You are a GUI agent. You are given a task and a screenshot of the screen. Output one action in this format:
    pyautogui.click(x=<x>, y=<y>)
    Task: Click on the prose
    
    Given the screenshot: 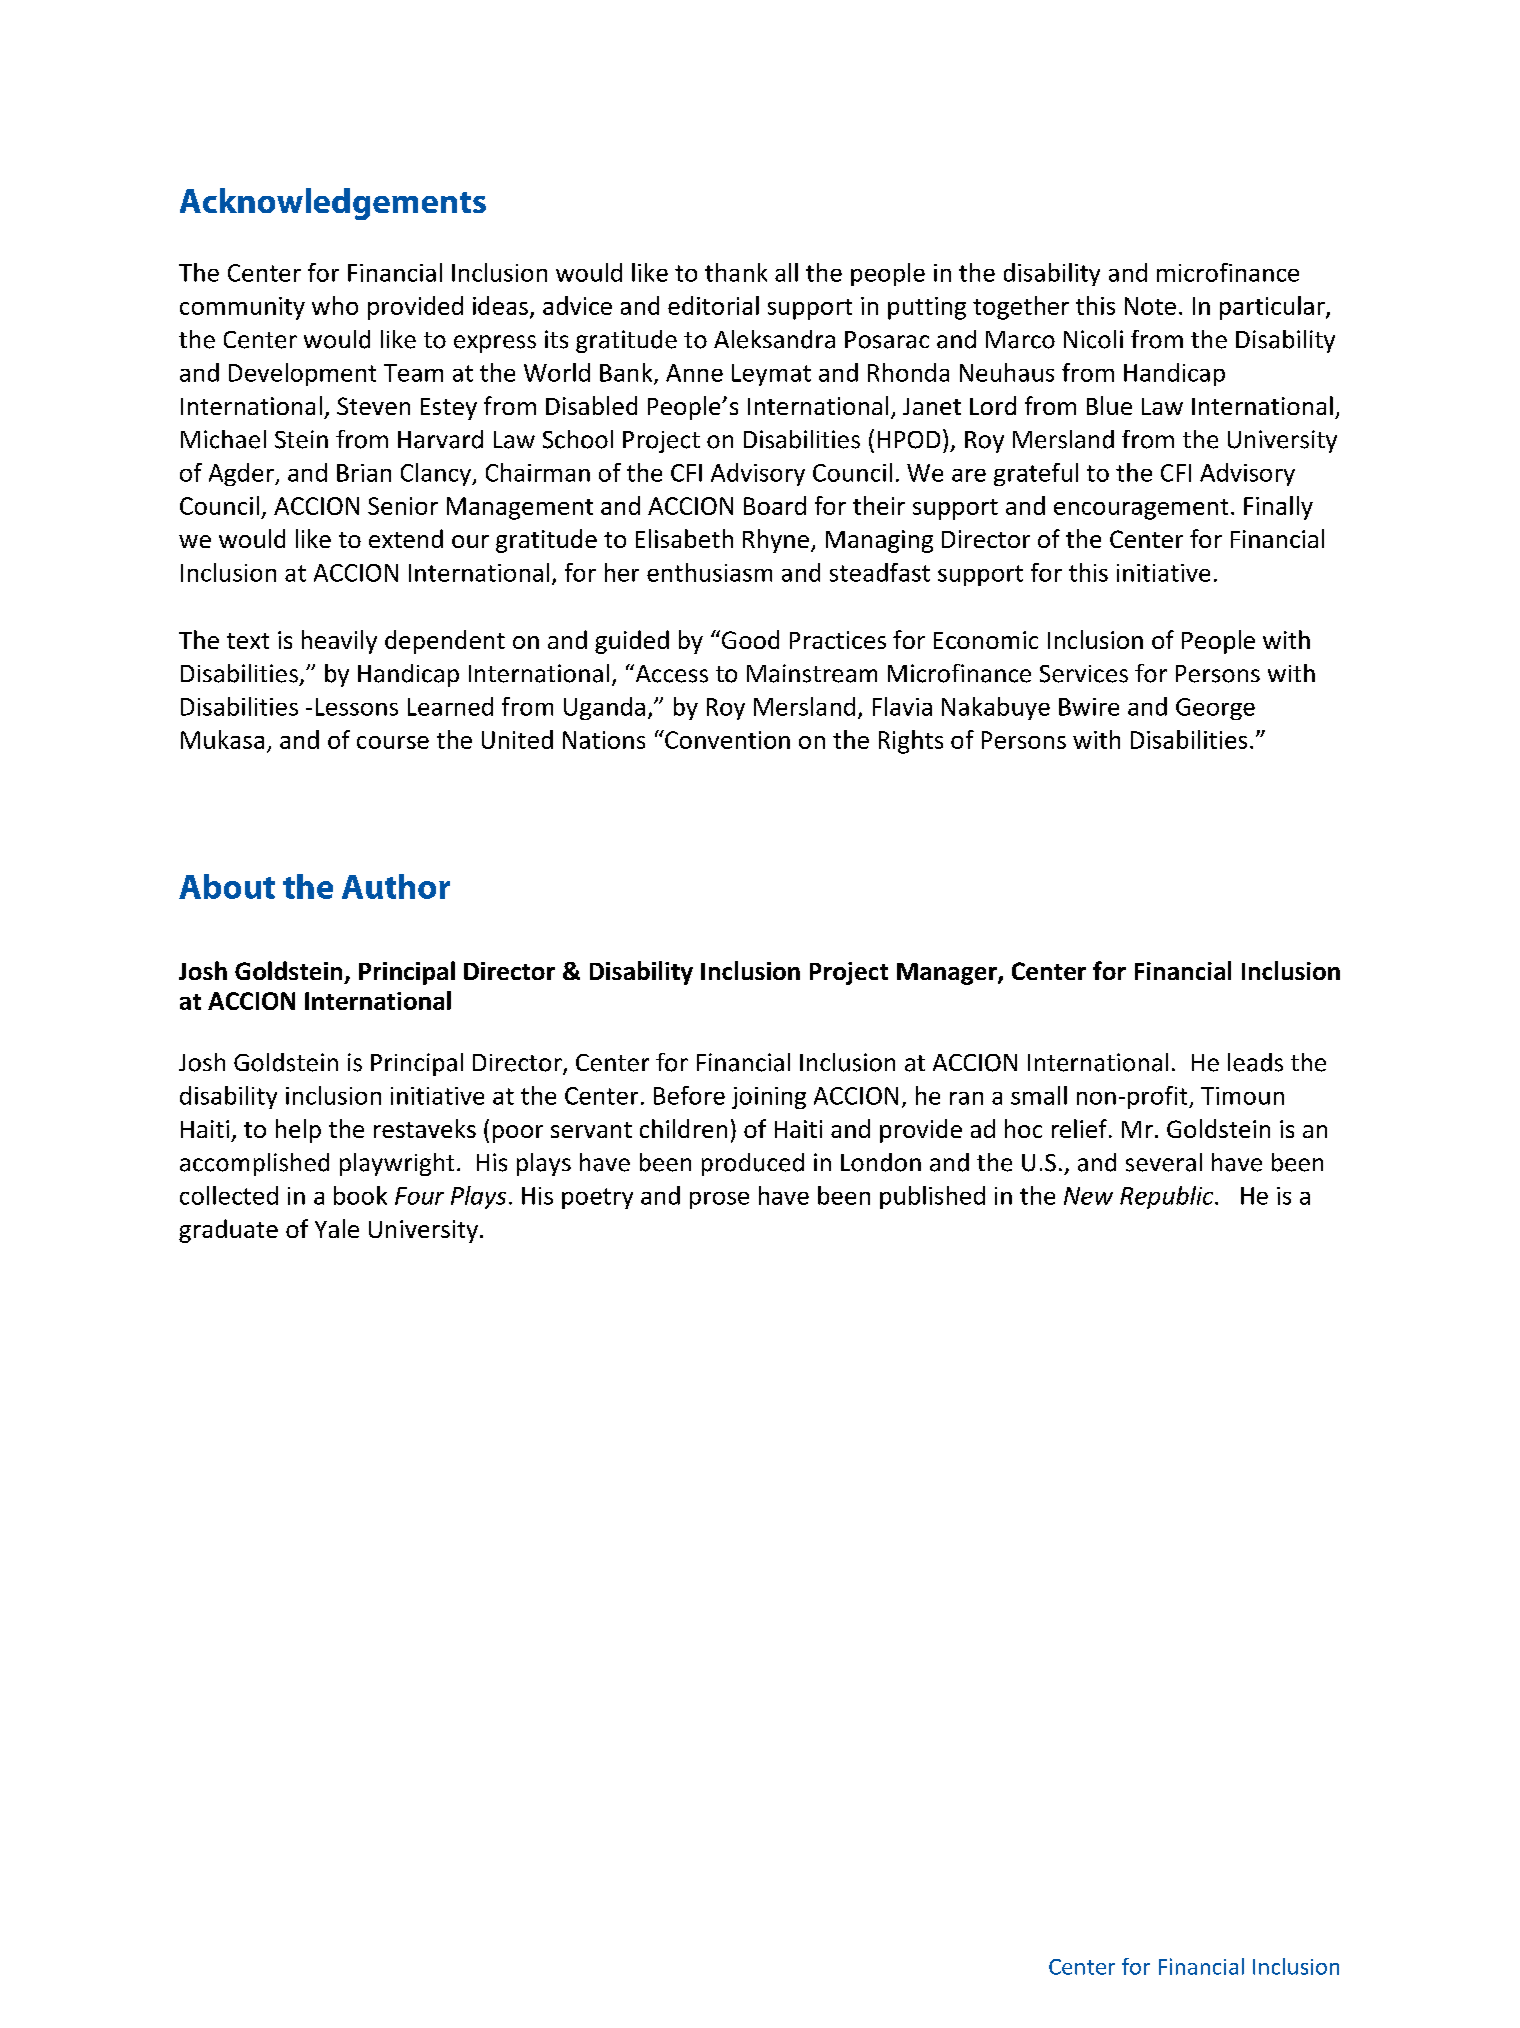 What is the action you would take?
    pyautogui.click(x=719, y=1200)
